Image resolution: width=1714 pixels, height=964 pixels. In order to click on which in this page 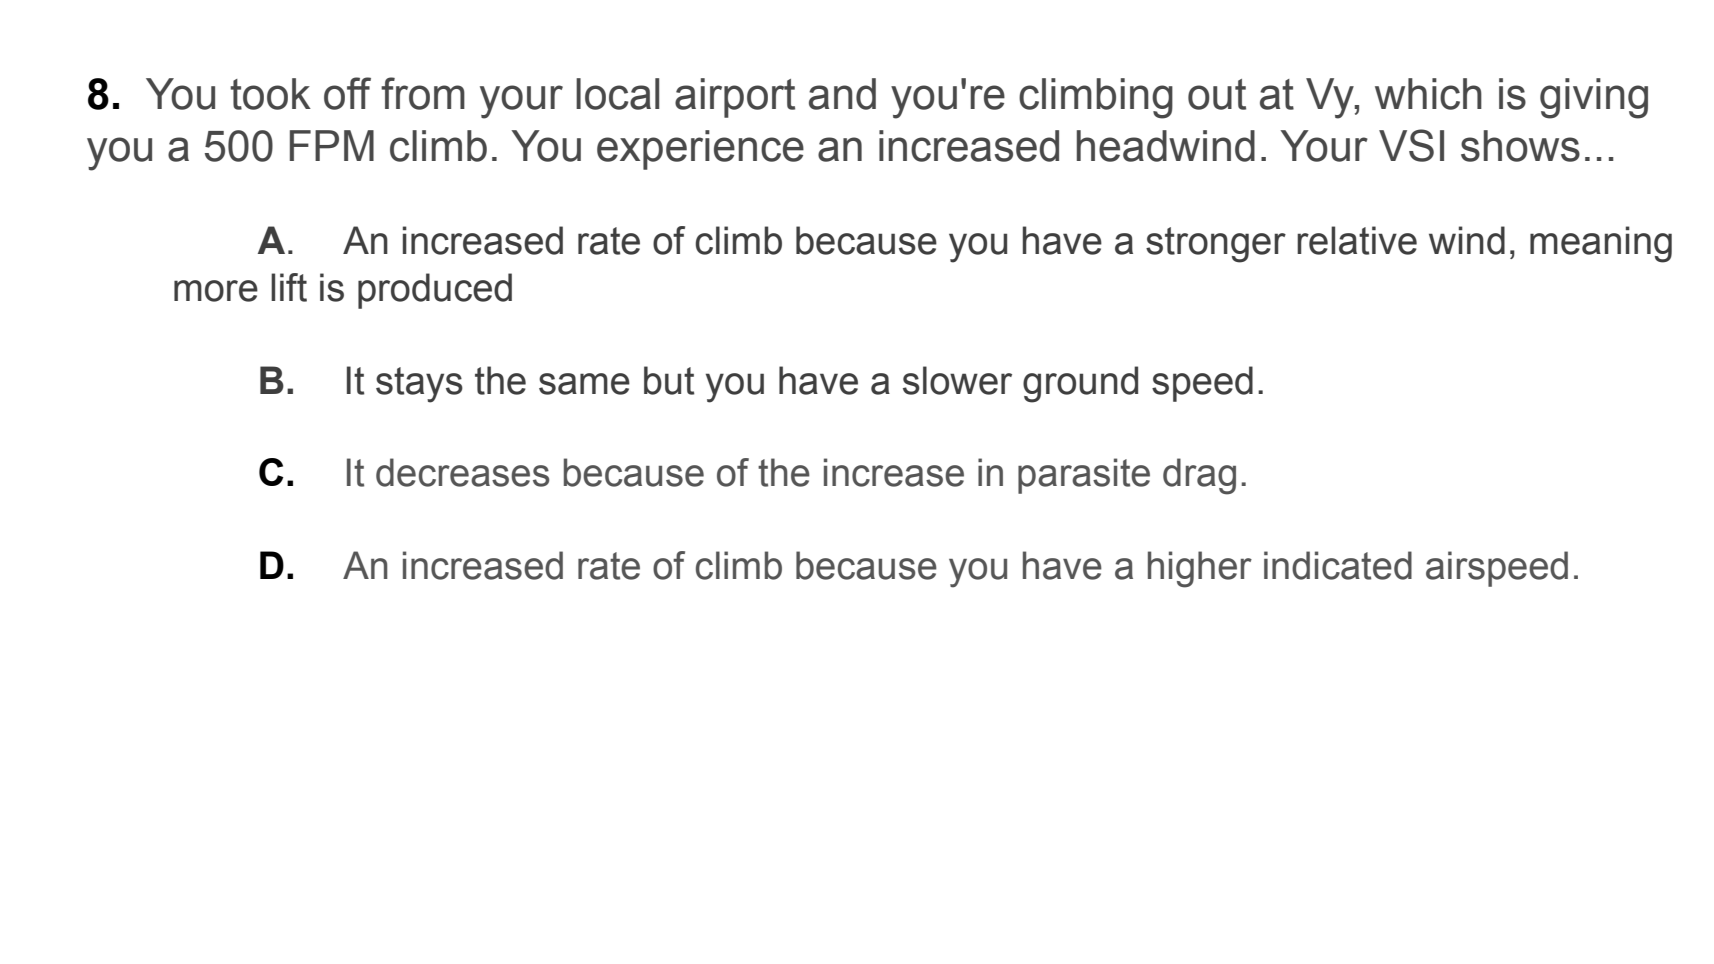, I will do `click(1428, 94)`.
